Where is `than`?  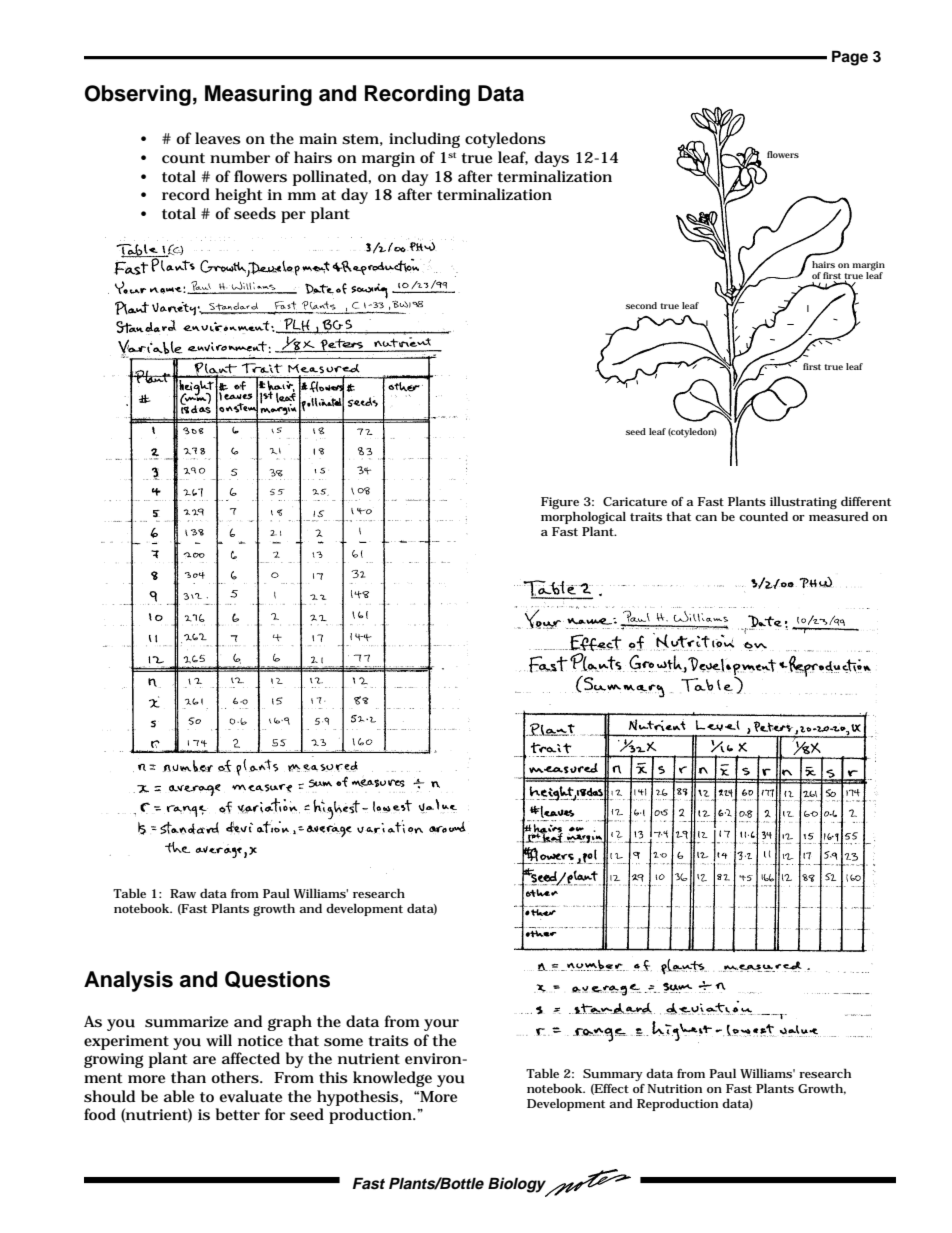
than is located at coordinates (188, 1077).
